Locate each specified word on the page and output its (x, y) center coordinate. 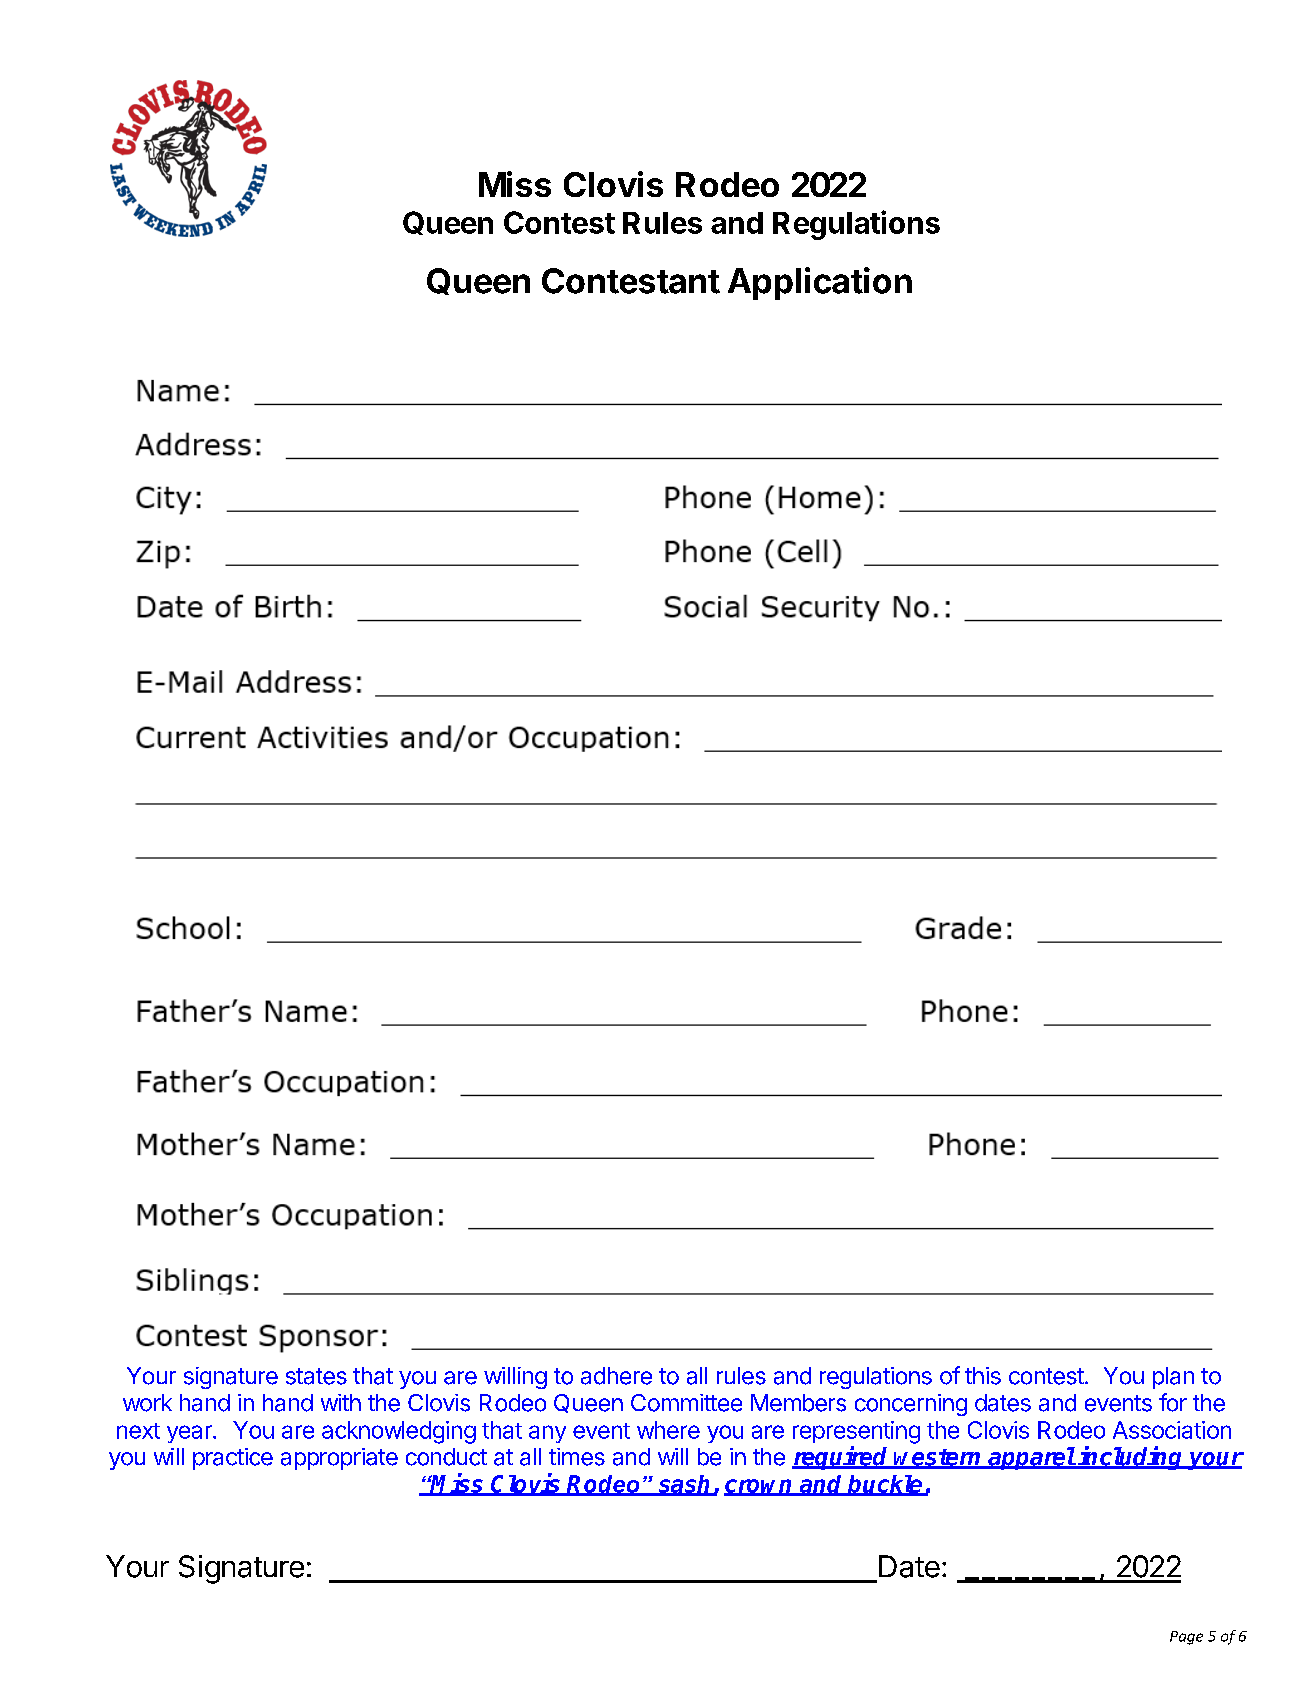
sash (685, 1485)
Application (820, 283)
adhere (616, 1376)
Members (798, 1403)
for (1173, 1402)
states (316, 1376)
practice (233, 1459)
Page (1186, 1638)
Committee (686, 1403)
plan (1173, 1378)
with (341, 1402)
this (983, 1376)
